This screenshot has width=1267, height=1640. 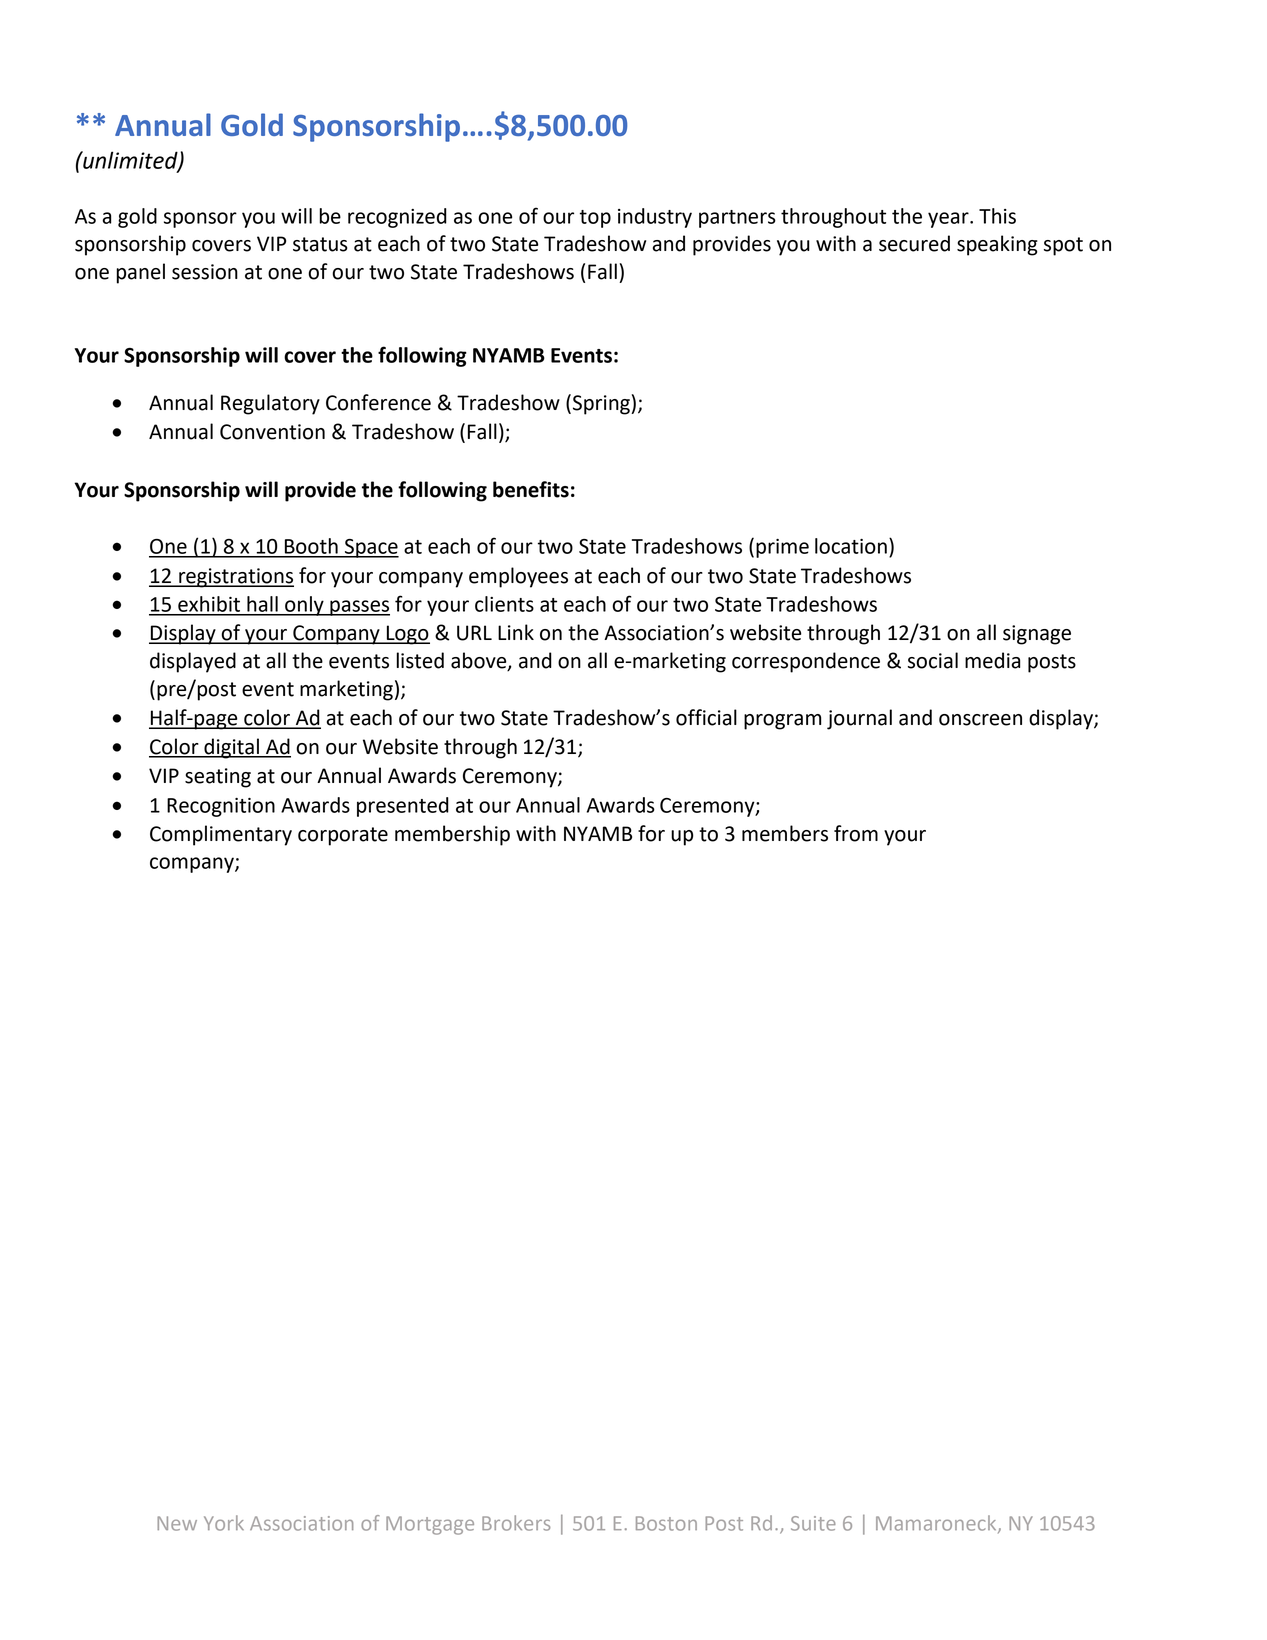 What do you see at coordinates (813, 1523) in the screenshot?
I see `Suite` at bounding box center [813, 1523].
